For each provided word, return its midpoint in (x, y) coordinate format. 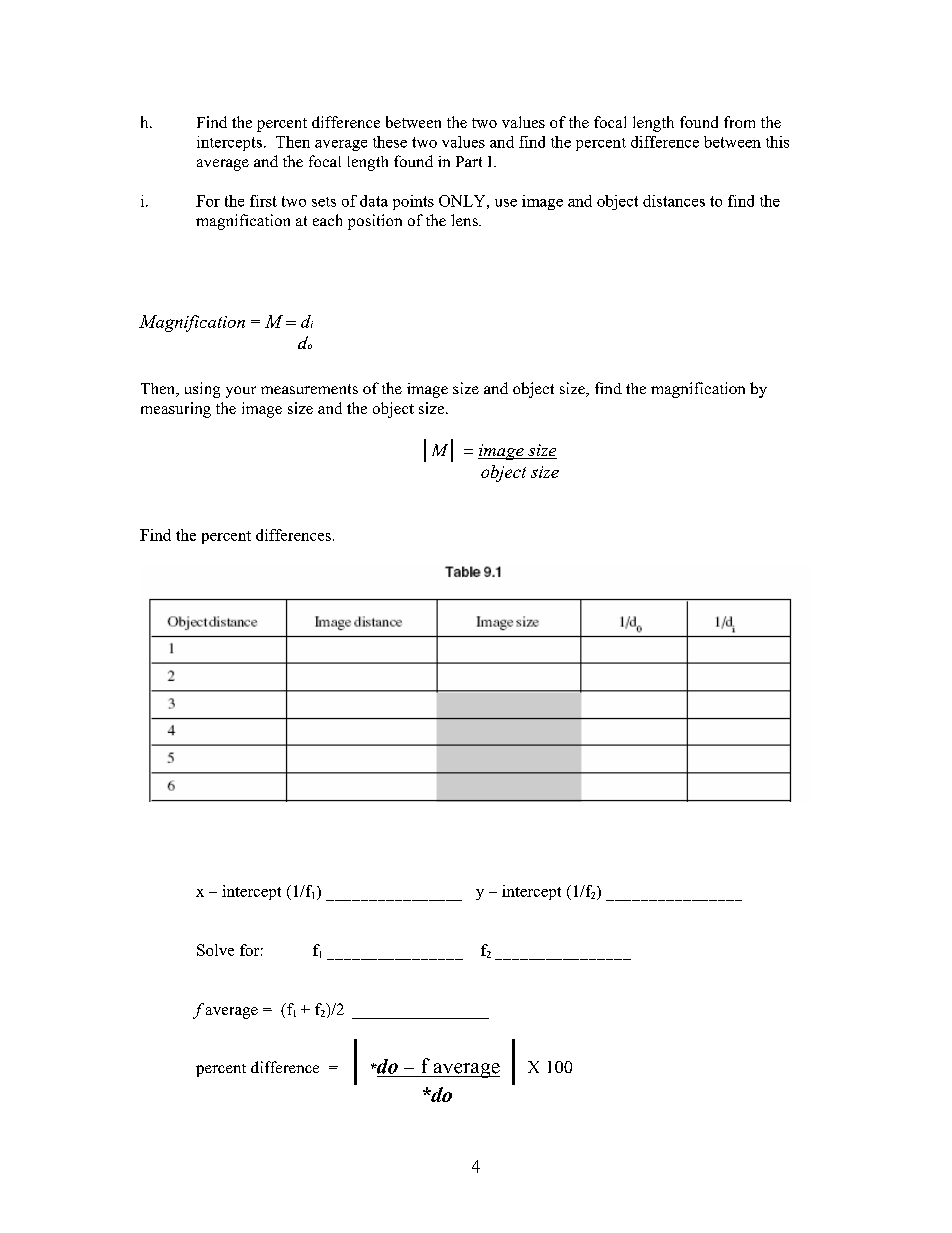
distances (674, 201)
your (241, 392)
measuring (176, 410)
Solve (215, 950)
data (374, 201)
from (739, 122)
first (263, 201)
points (413, 202)
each (327, 220)
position (375, 222)
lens (465, 220)
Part (469, 161)
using (202, 390)
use (506, 203)
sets (324, 202)
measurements (309, 389)
